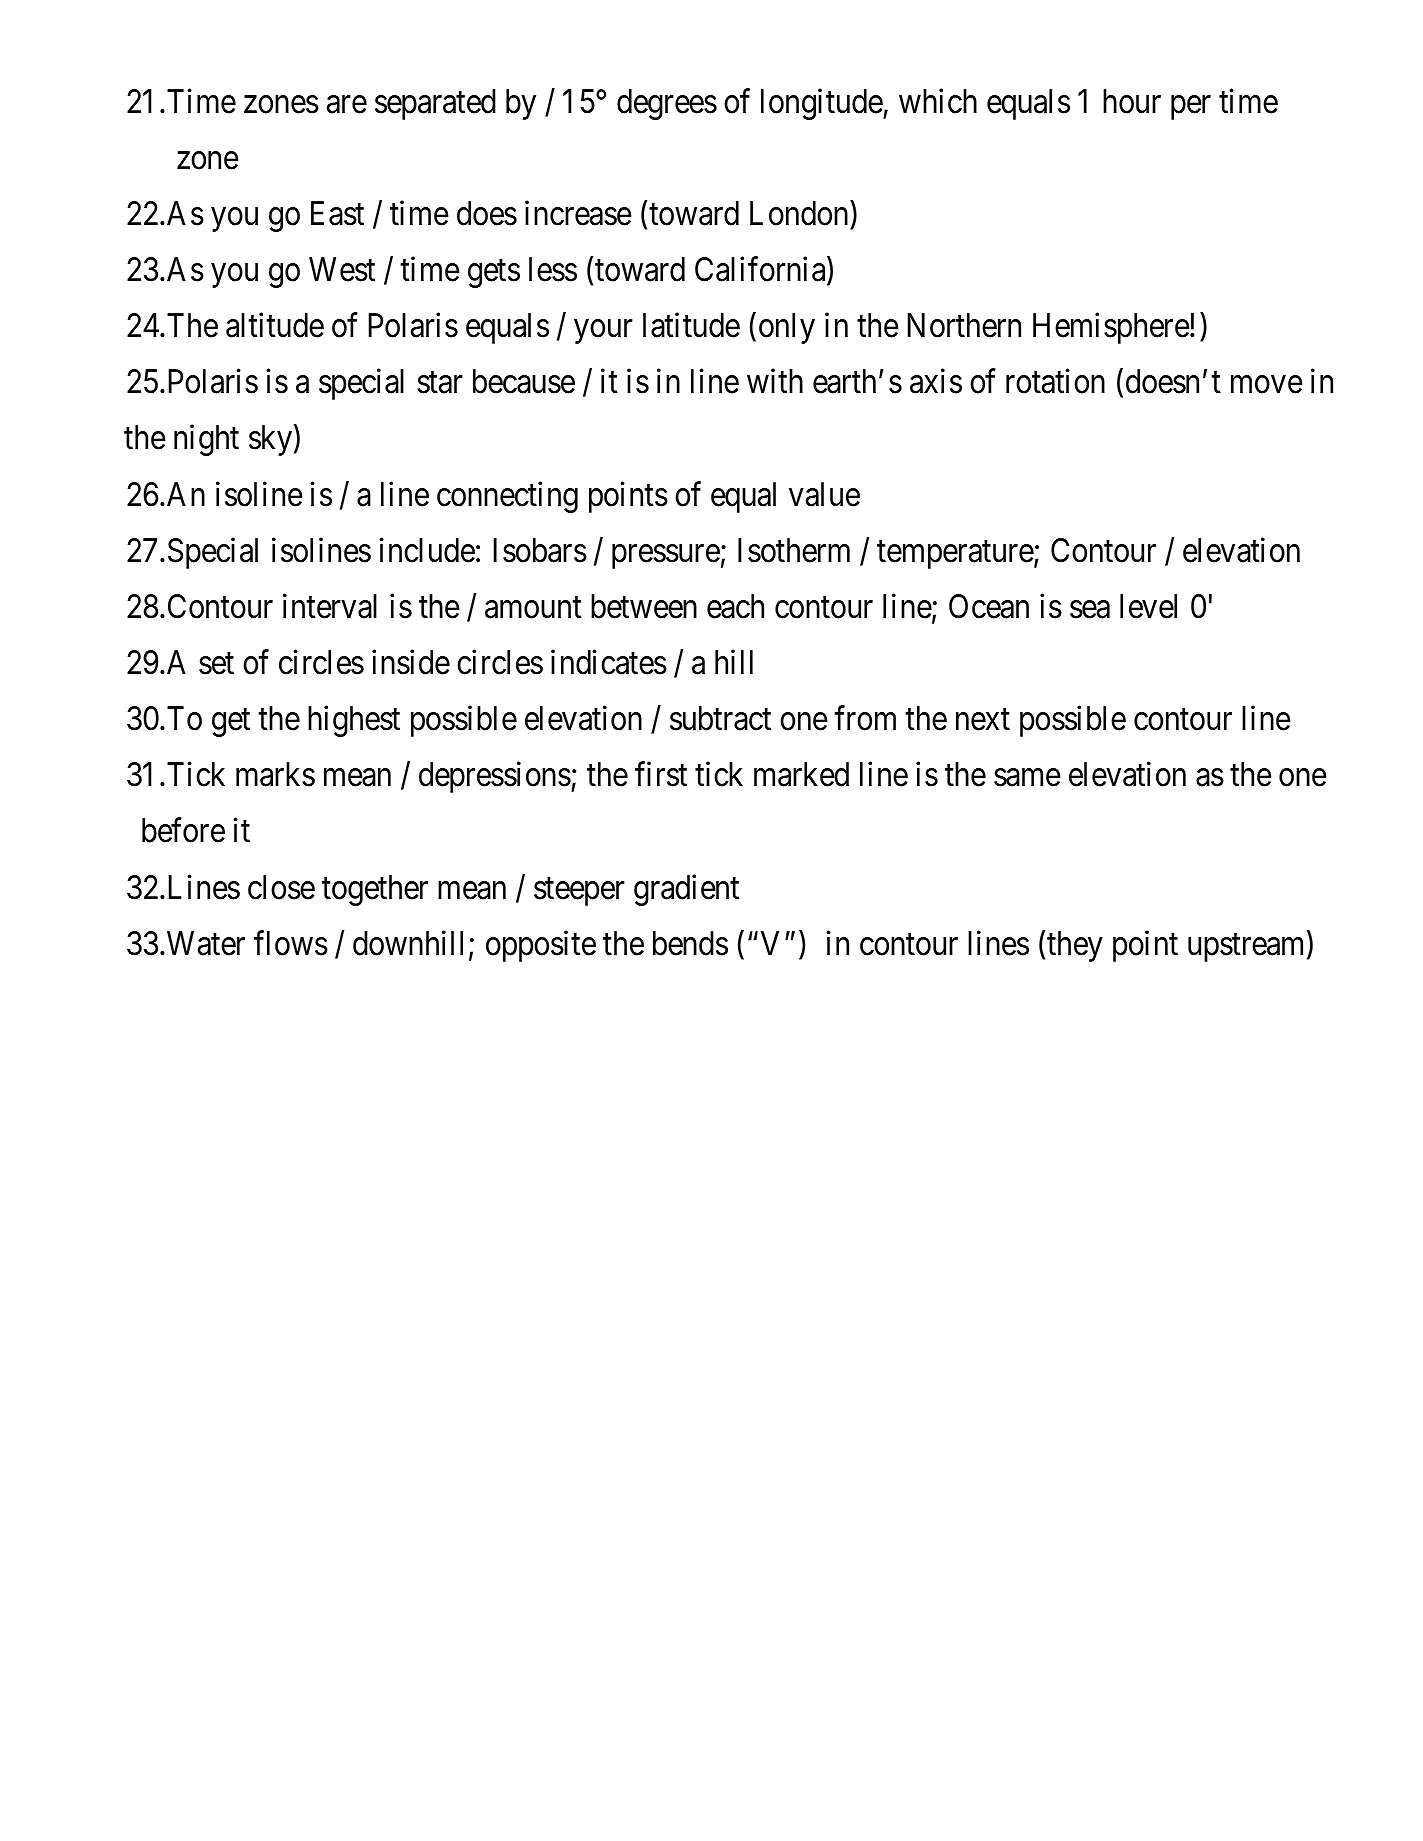  I want to click on they, so click(1075, 946).
